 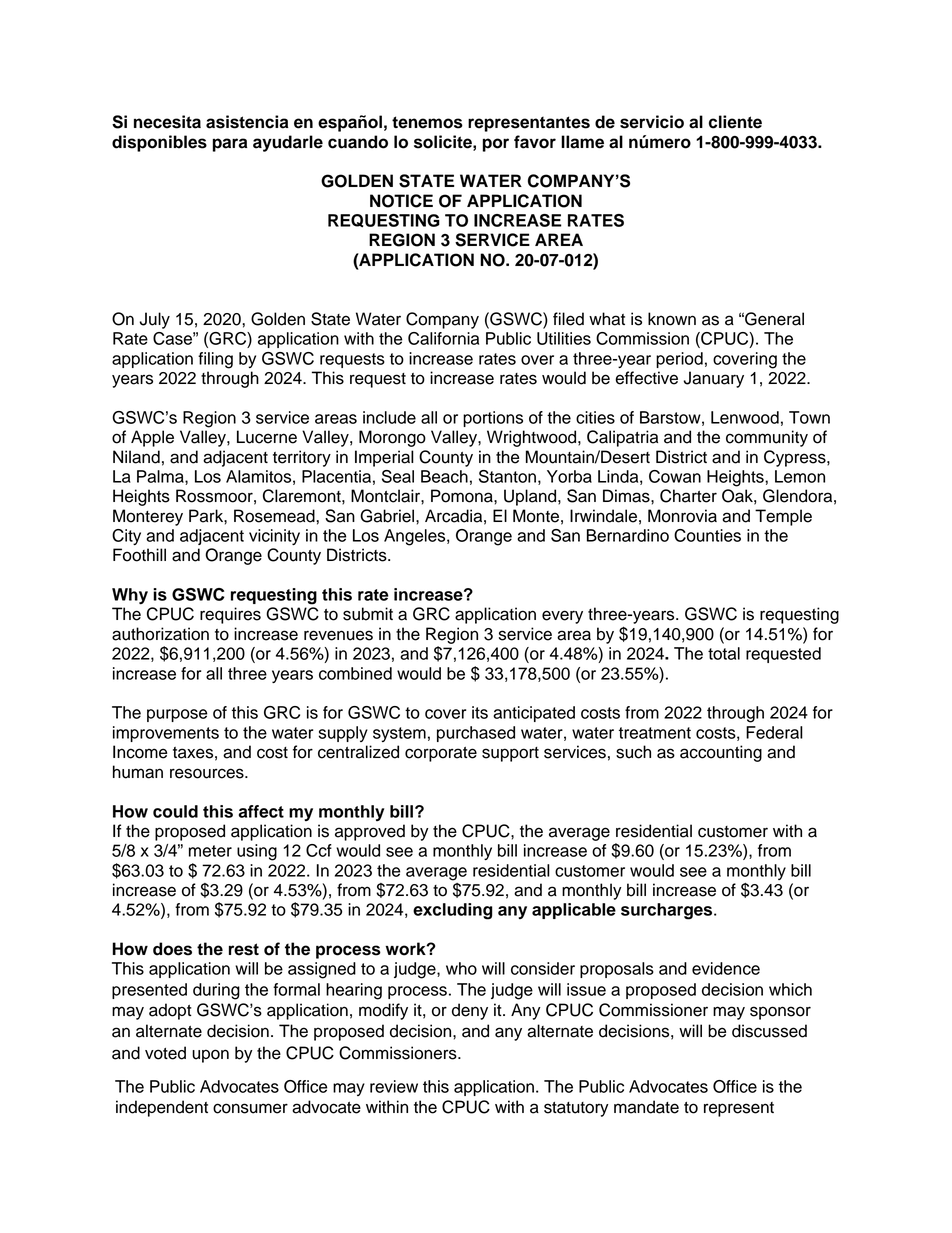 What do you see at coordinates (210, 1056) in the page?
I see `upon` at bounding box center [210, 1056].
